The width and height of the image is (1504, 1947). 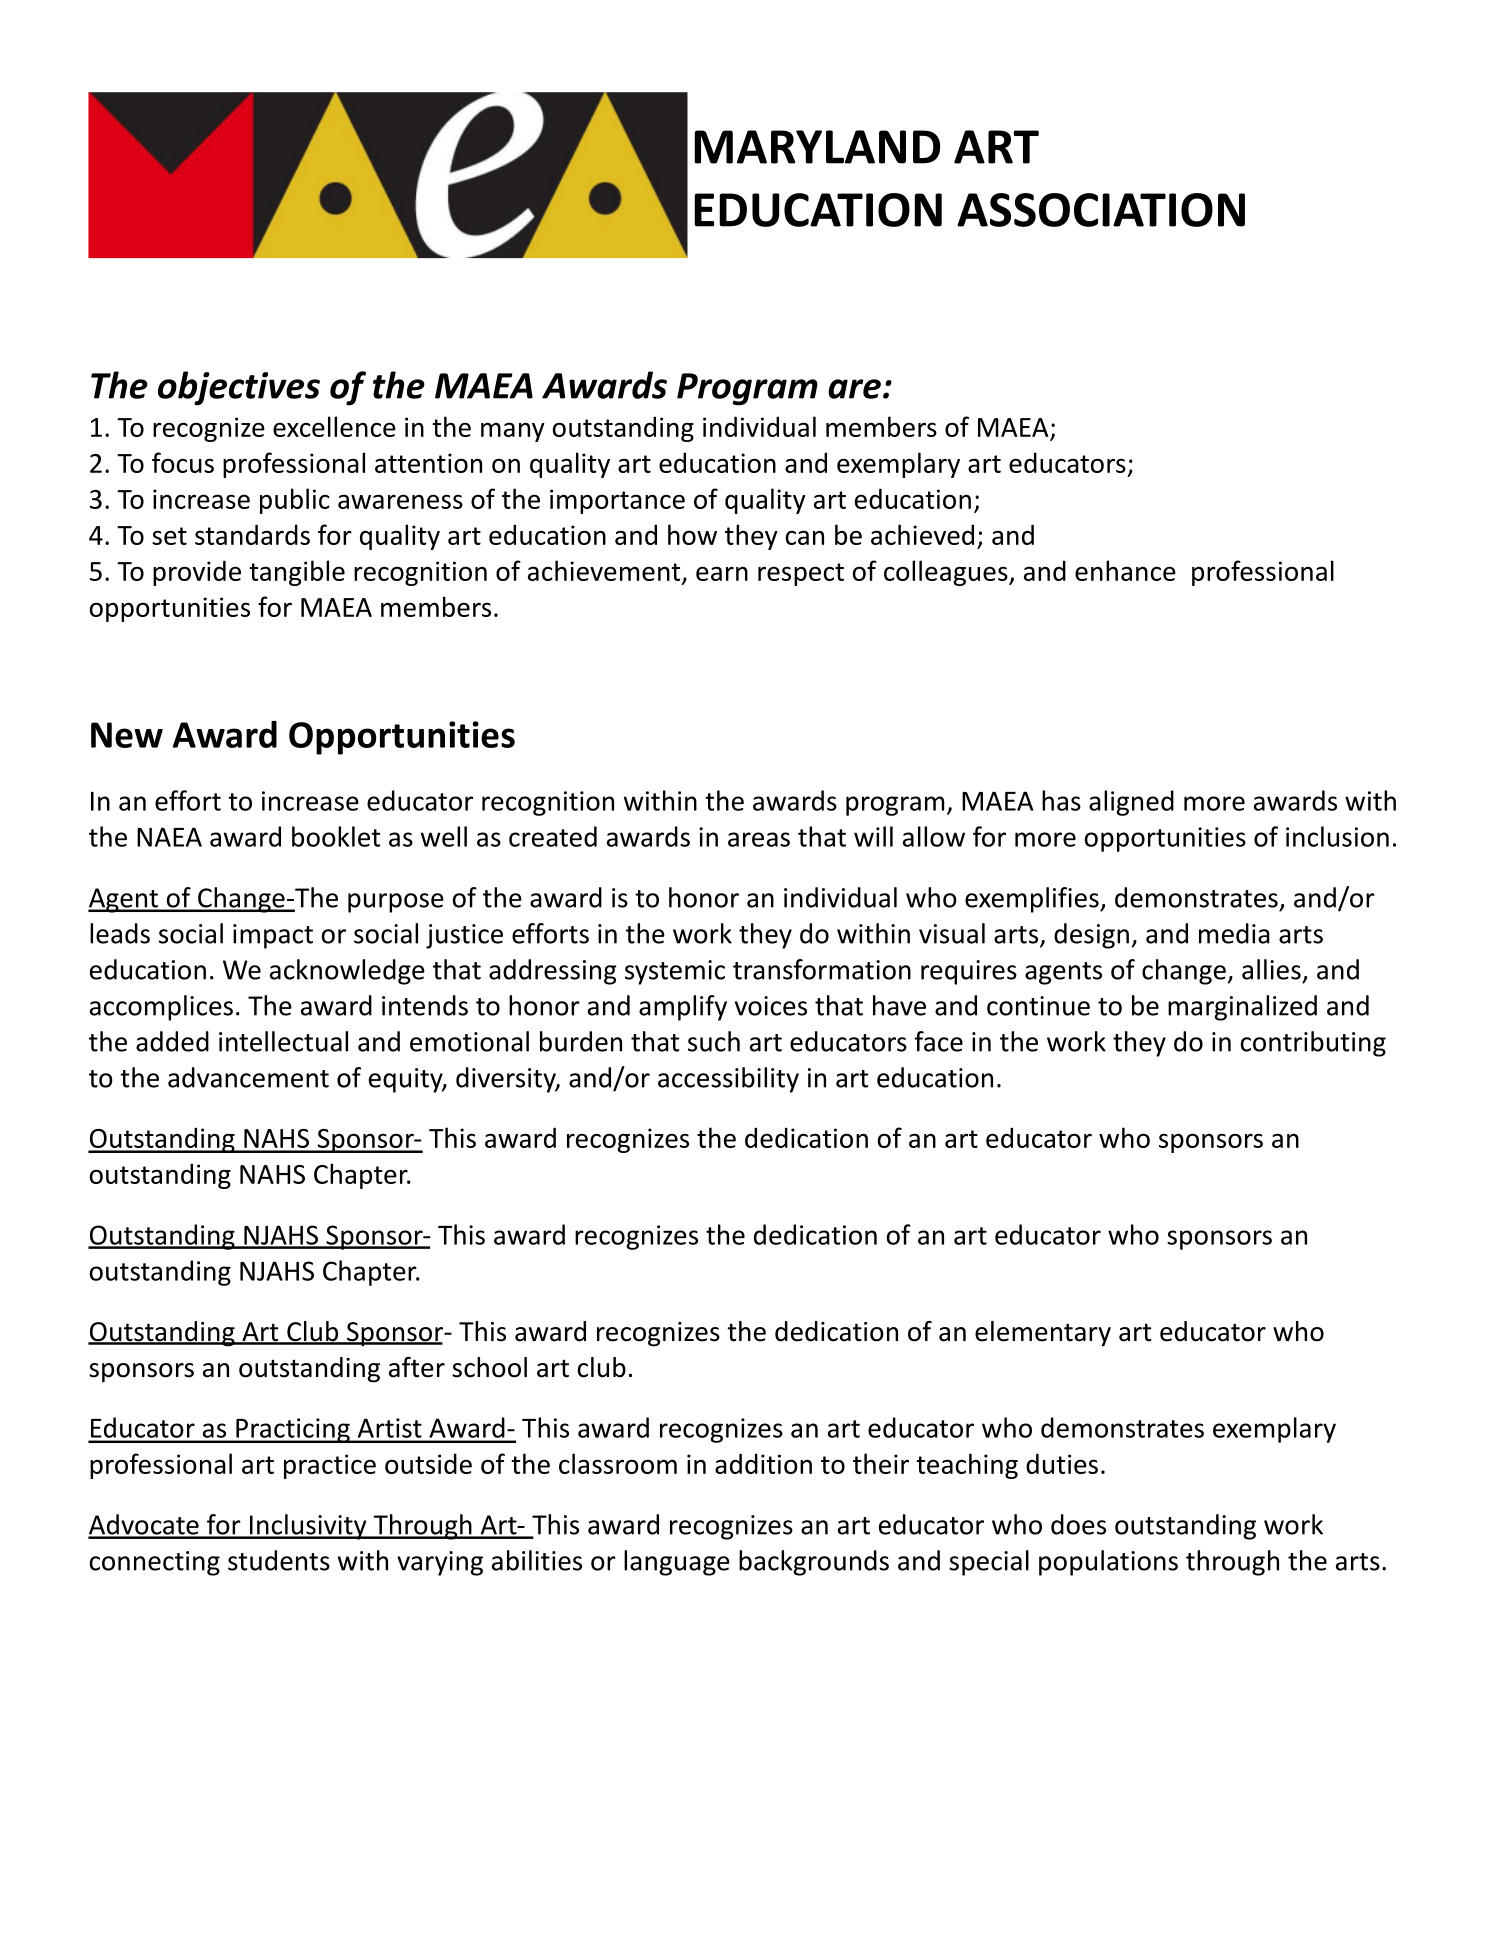 What do you see at coordinates (1131, 803) in the image?
I see `aligned` at bounding box center [1131, 803].
